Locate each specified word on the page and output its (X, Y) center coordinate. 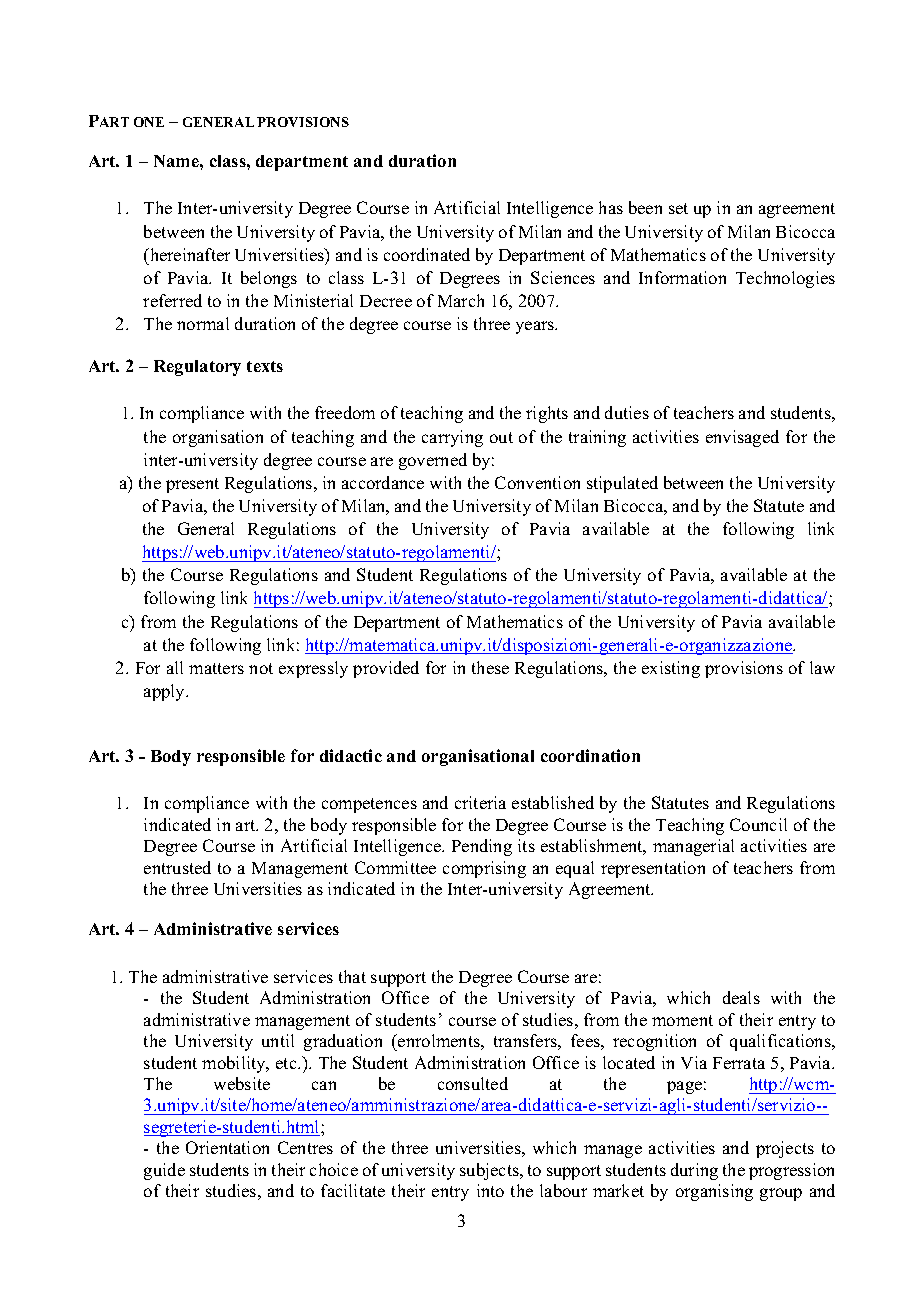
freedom (345, 412)
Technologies (785, 279)
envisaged (742, 438)
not (261, 668)
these (490, 667)
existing (671, 669)
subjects (490, 1171)
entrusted (177, 867)
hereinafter (189, 254)
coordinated (427, 254)
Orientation (227, 1147)
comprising (484, 869)
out (501, 437)
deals (741, 997)
